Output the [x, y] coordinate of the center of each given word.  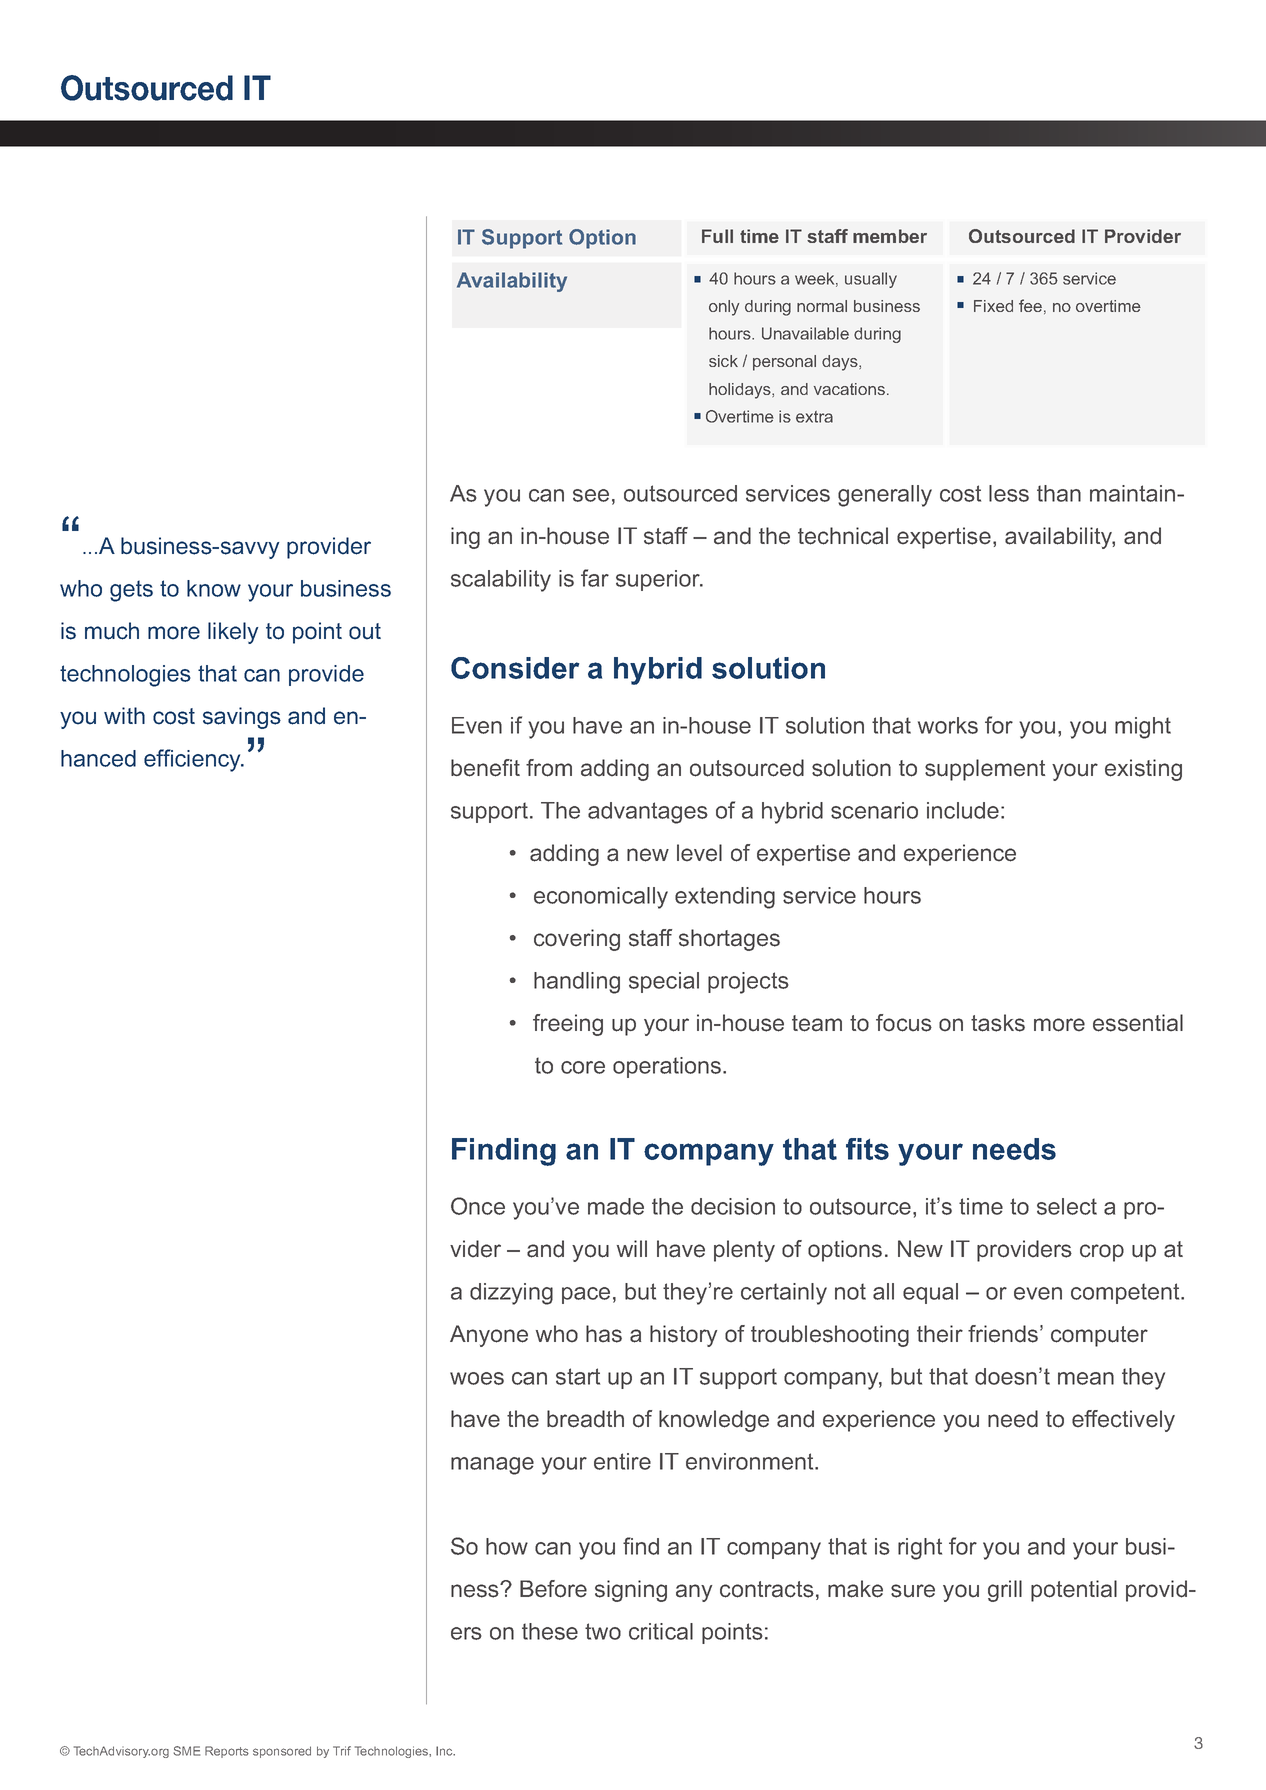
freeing [568, 1025]
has [604, 1334]
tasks [998, 1023]
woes [477, 1378]
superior [659, 580]
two [603, 1631]
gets [131, 591]
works [948, 725]
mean [1086, 1378]
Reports [227, 1752]
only [724, 308]
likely [233, 633]
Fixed [993, 306]
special [664, 982]
